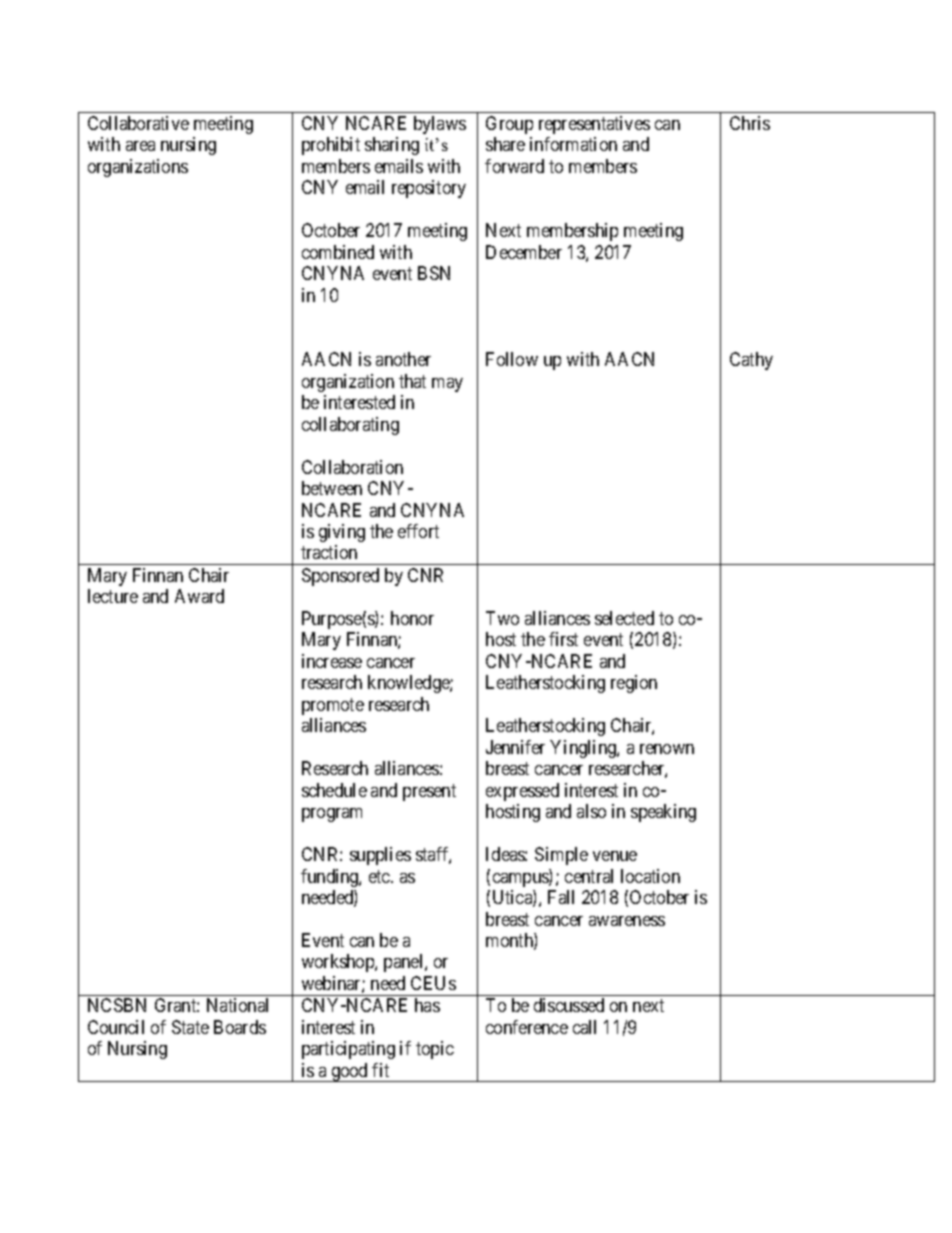 Image resolution: width=952 pixels, height=1233 pixels. I want to click on bylaws, so click(440, 125).
